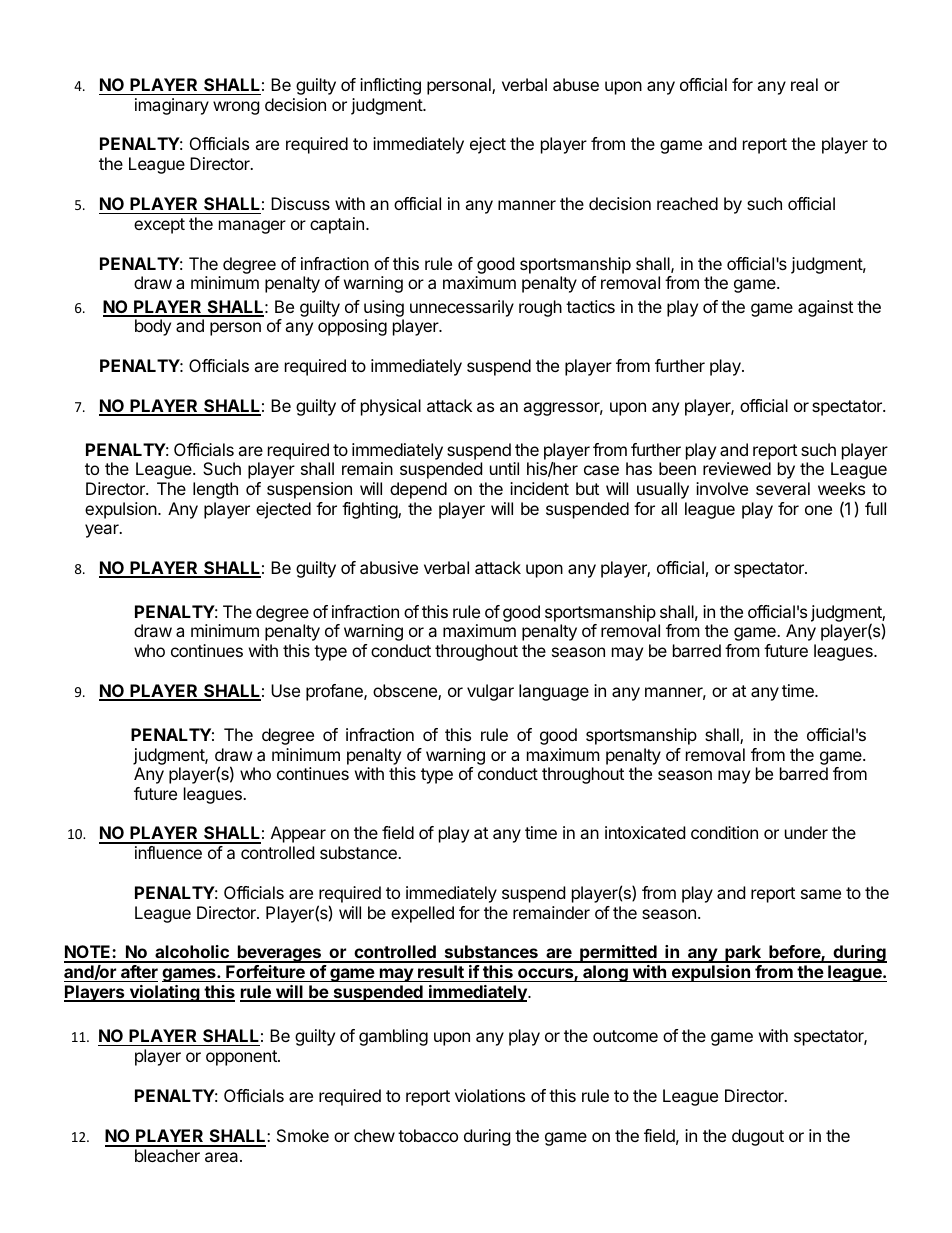 Image resolution: width=952 pixels, height=1233 pixels. What do you see at coordinates (172, 106) in the image?
I see `imaginary` at bounding box center [172, 106].
